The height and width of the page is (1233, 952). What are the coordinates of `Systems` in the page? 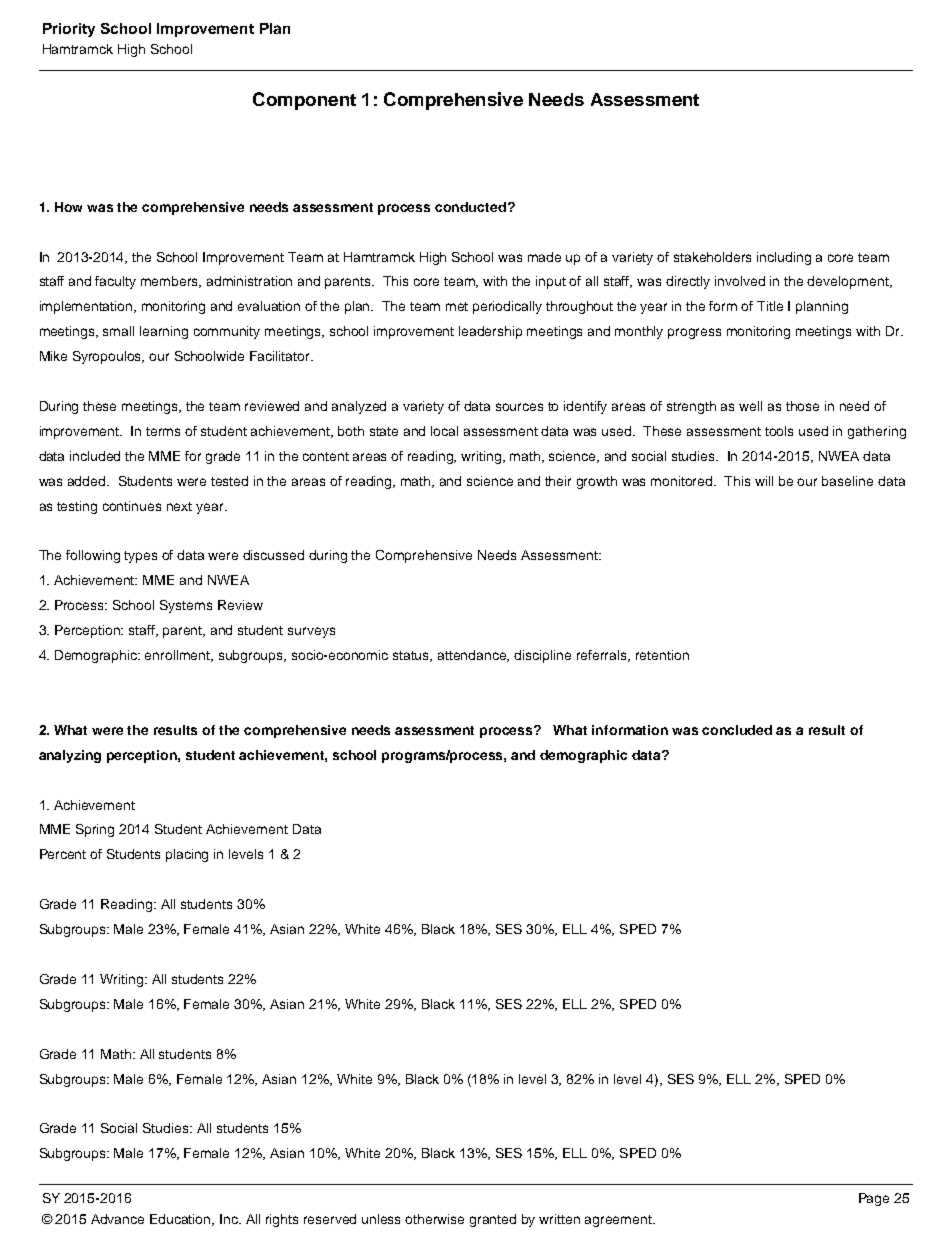 It's located at (186, 606).
